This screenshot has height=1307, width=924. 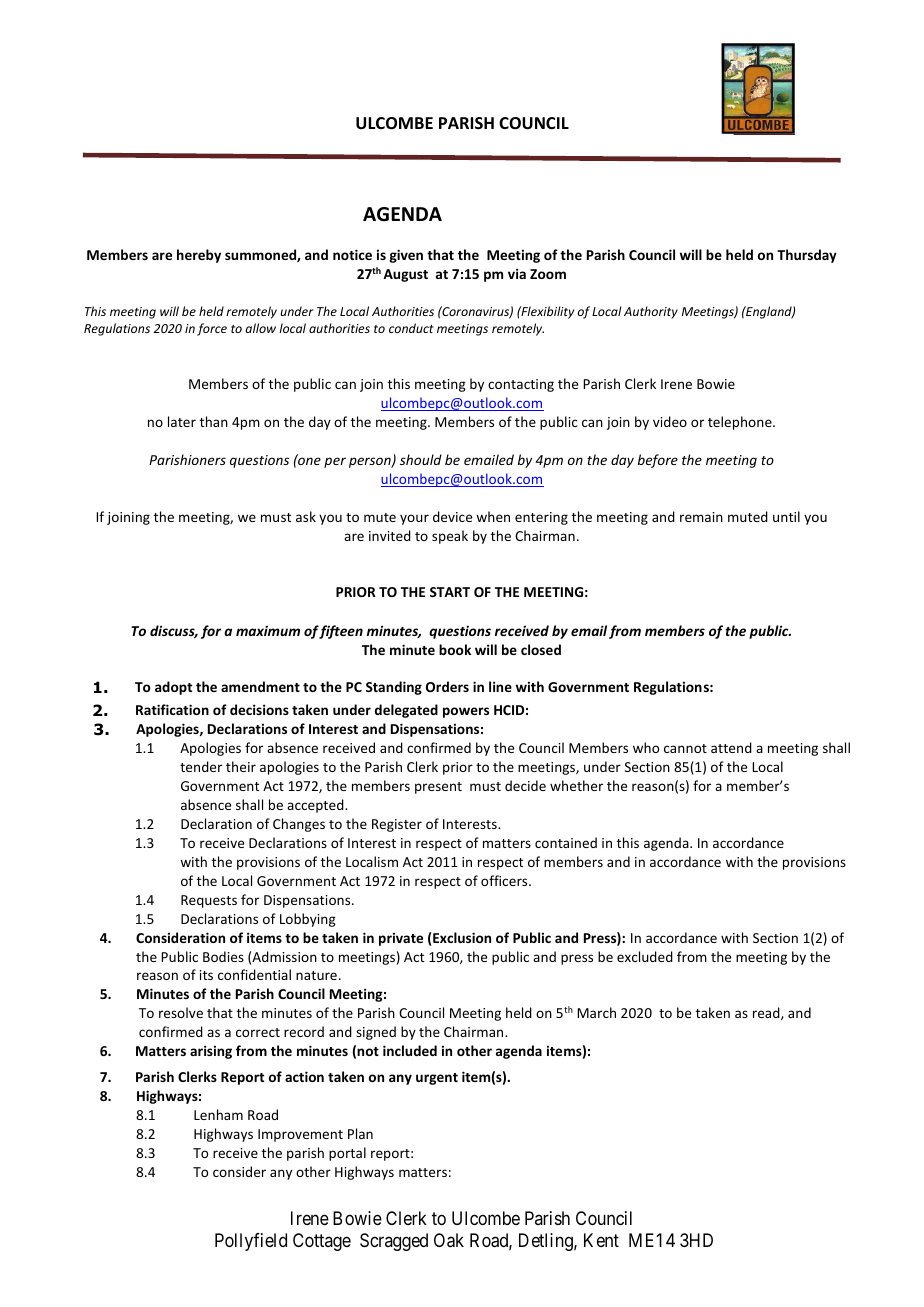 I want to click on confidential, so click(x=254, y=974).
